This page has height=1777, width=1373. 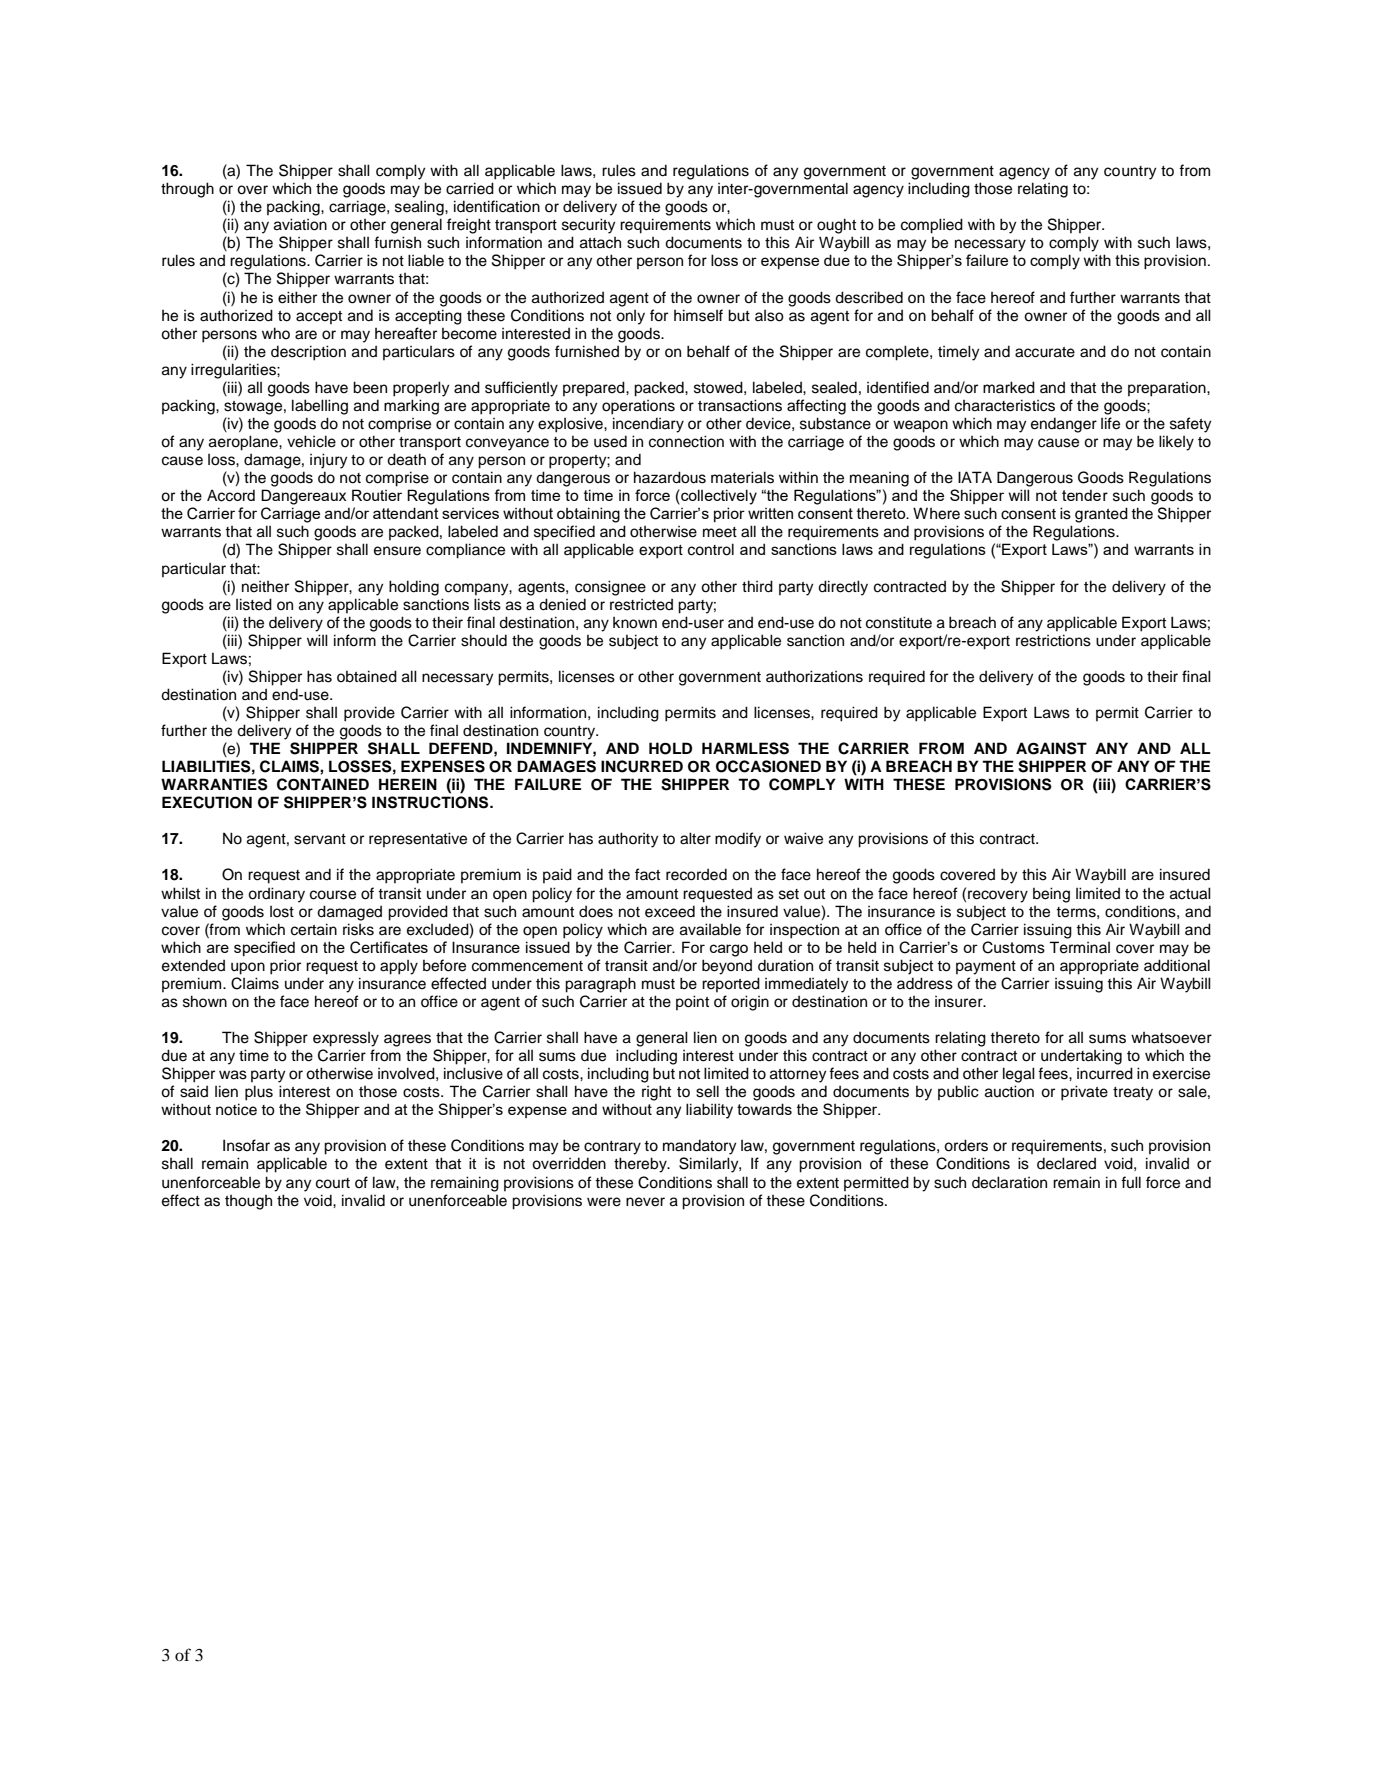 I want to click on aviation, so click(x=300, y=224).
